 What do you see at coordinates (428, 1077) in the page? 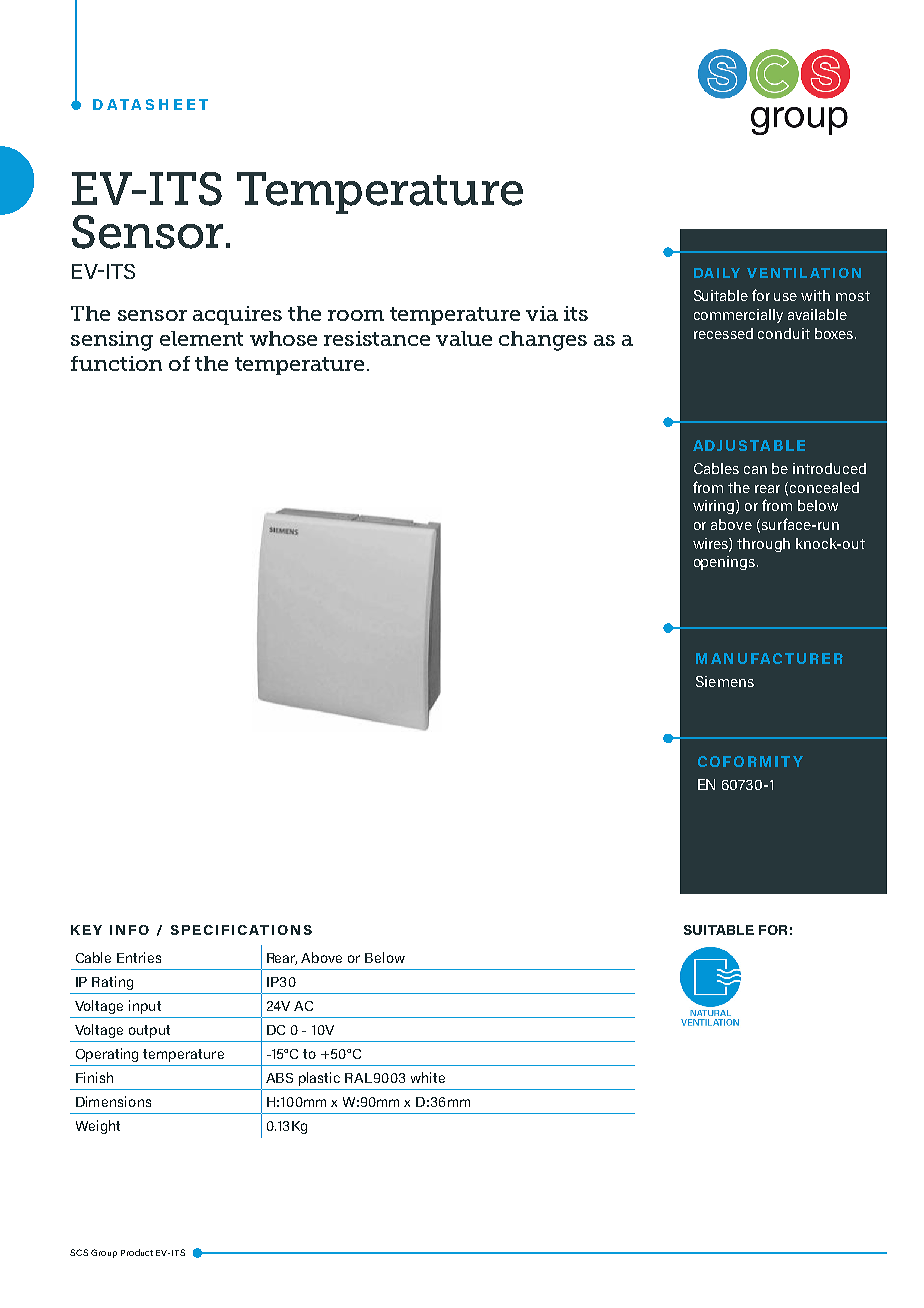
I see `white` at bounding box center [428, 1077].
